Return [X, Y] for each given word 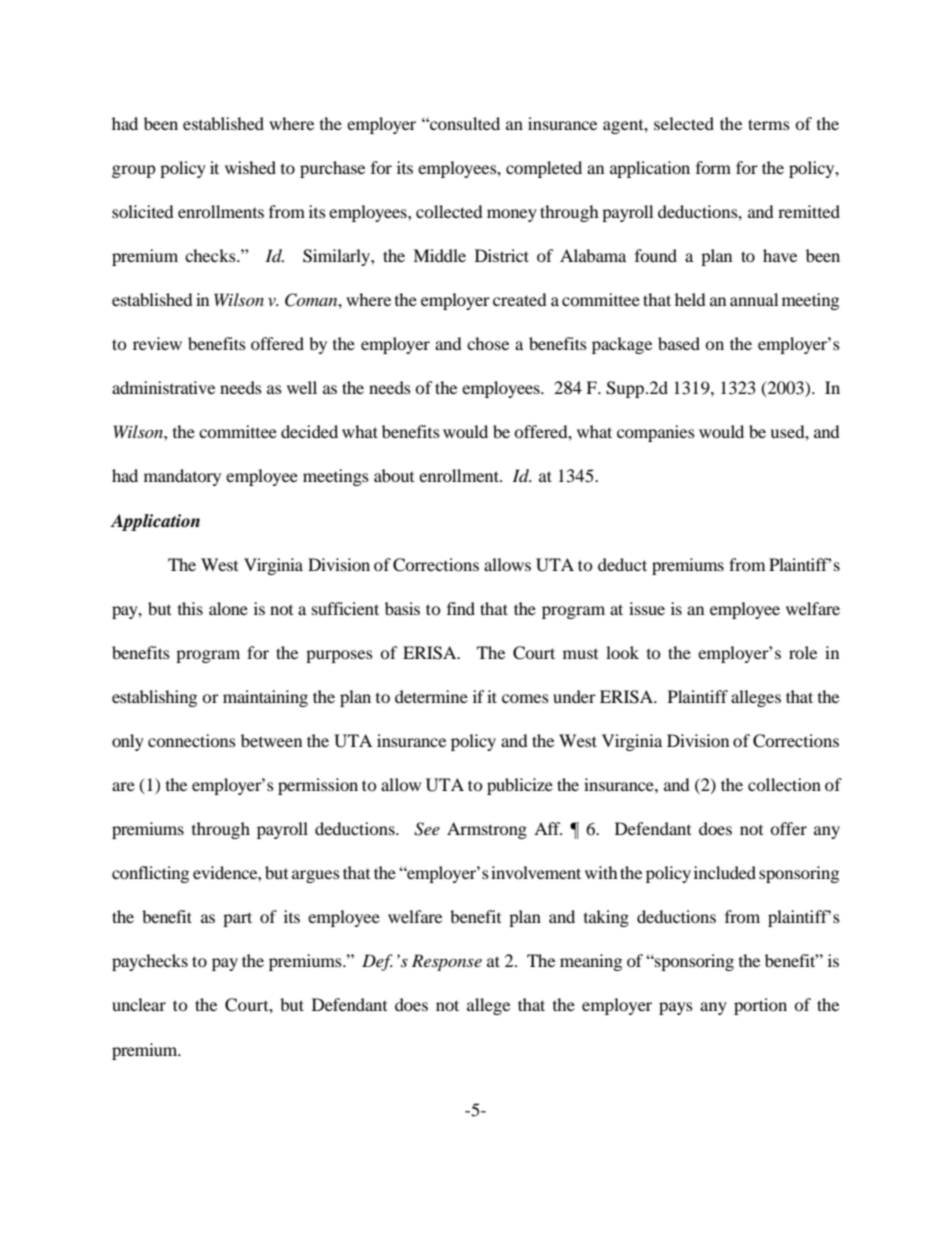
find [461, 608]
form [713, 167]
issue [647, 608]
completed [544, 169]
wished [250, 167]
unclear [139, 1004]
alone [228, 608]
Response [447, 962]
